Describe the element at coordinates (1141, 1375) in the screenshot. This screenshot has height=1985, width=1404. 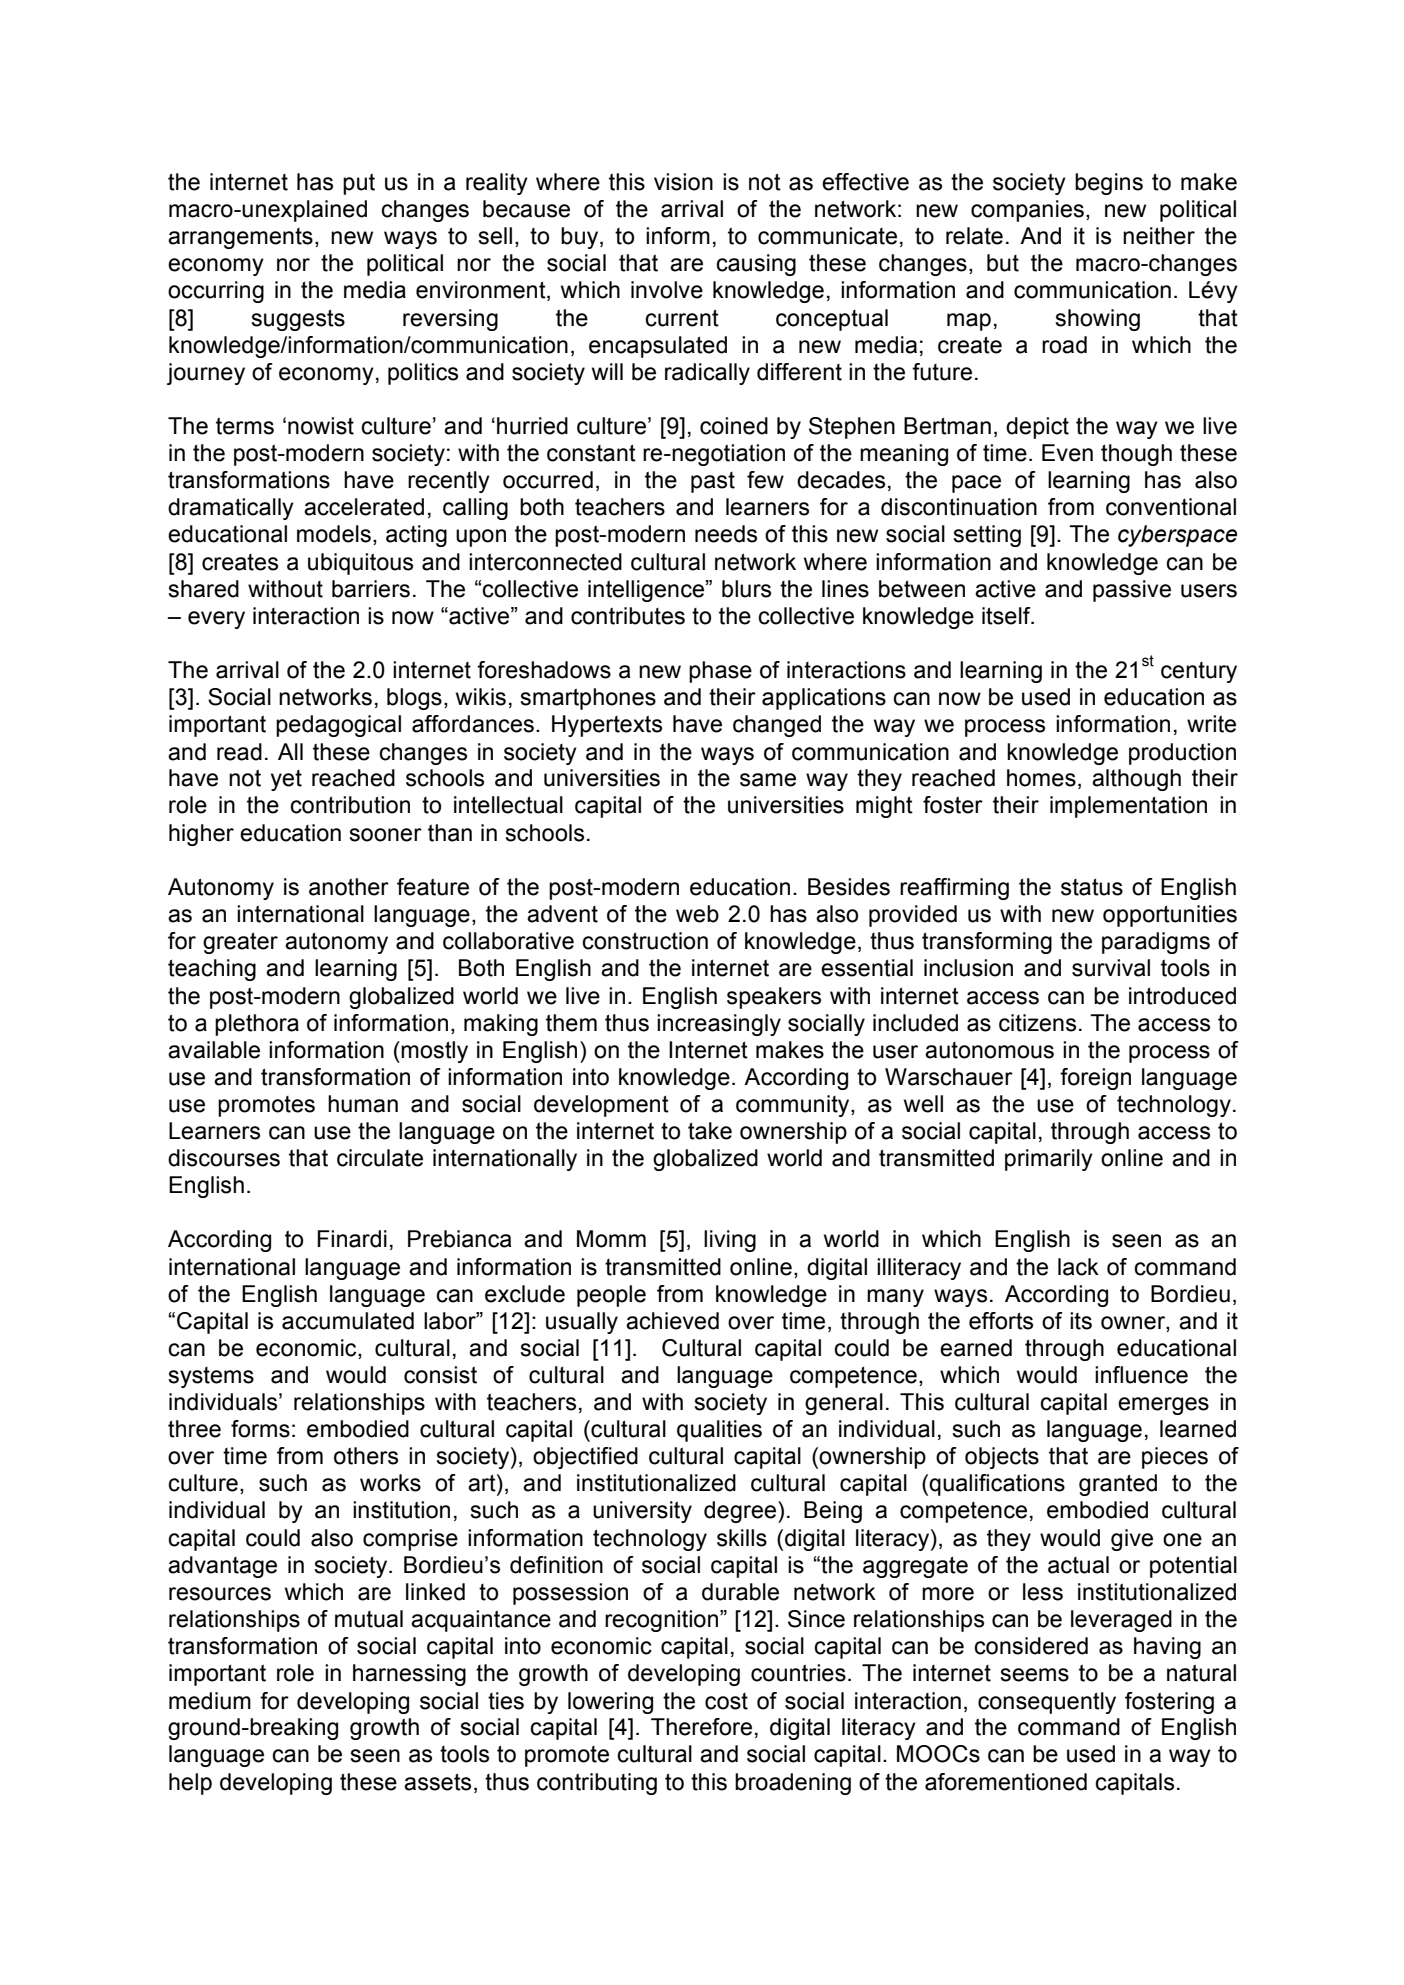
I see `influence` at that location.
